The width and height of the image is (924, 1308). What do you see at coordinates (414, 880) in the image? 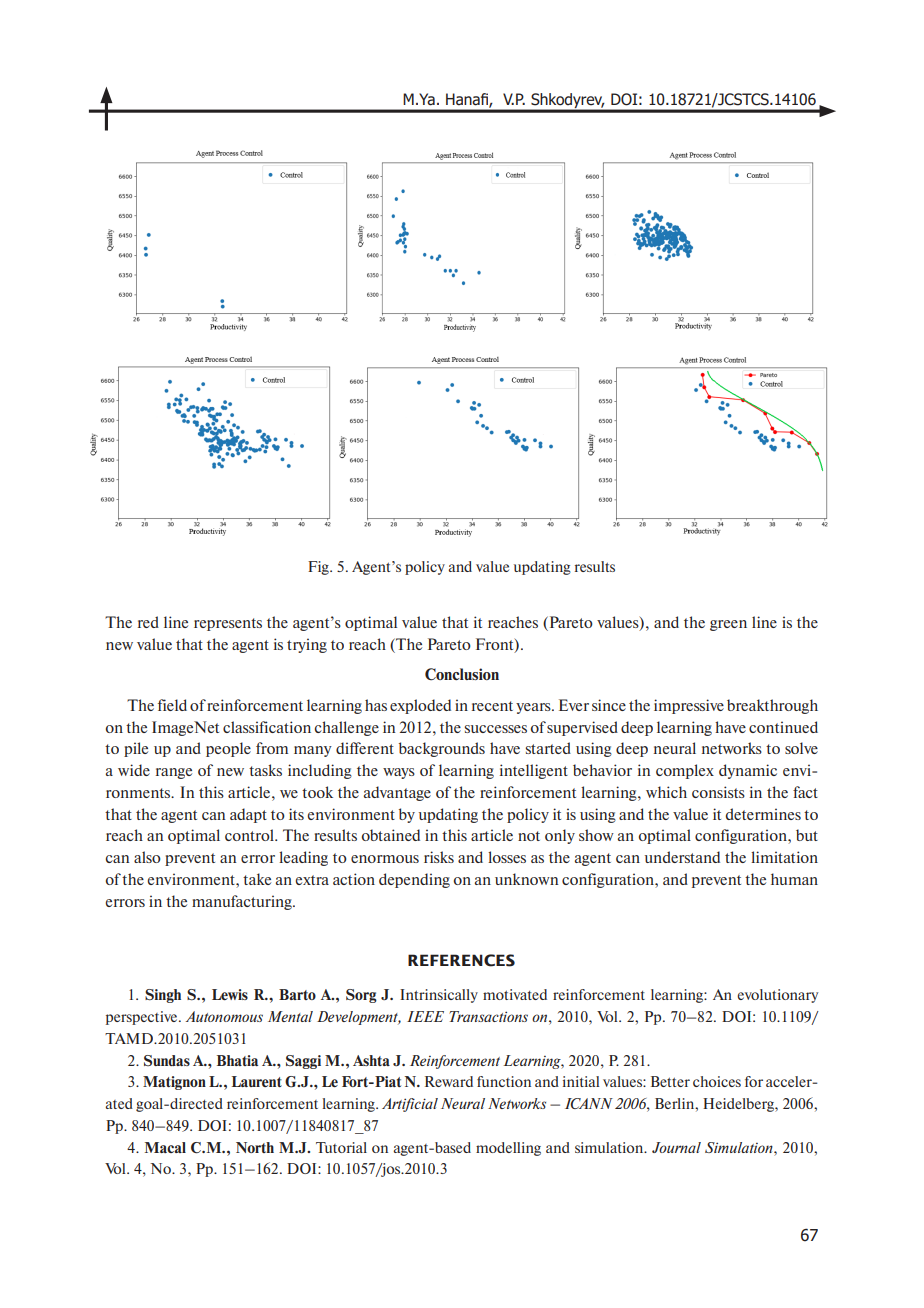
I see `depending` at bounding box center [414, 880].
